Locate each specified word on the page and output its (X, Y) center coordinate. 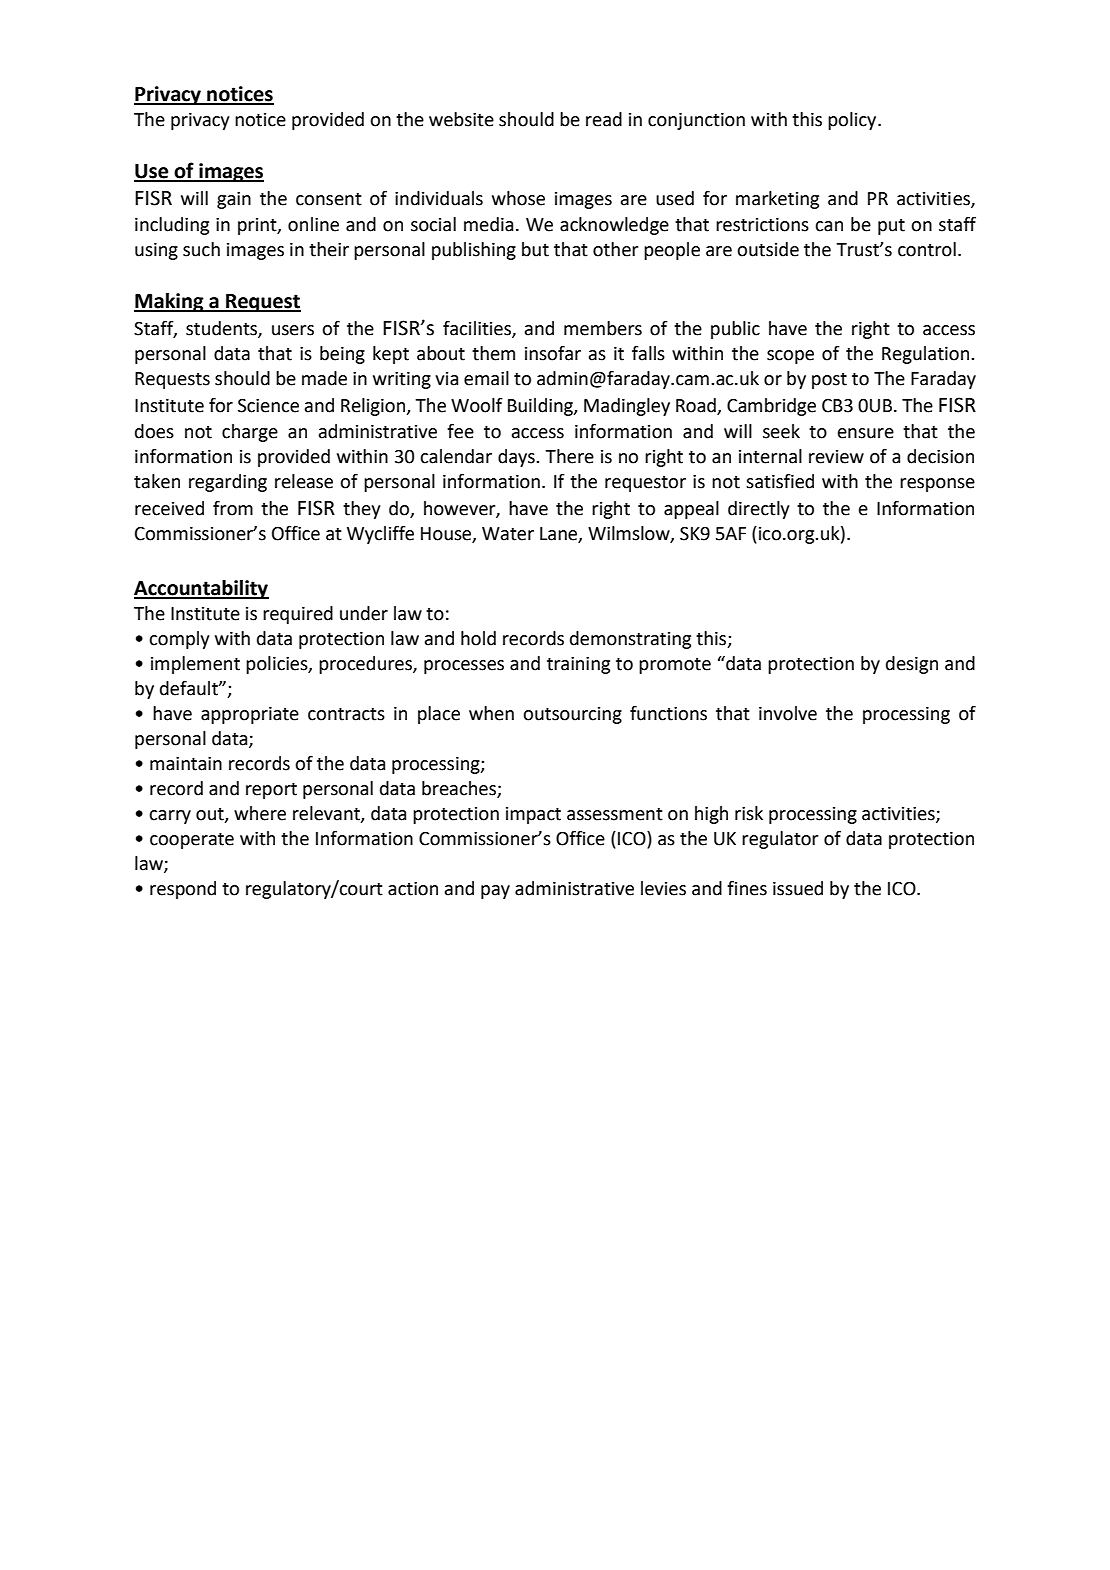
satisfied (780, 481)
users (293, 330)
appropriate (250, 715)
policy (853, 121)
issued (798, 888)
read (604, 119)
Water (508, 534)
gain (234, 200)
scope (790, 357)
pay (495, 892)
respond (183, 890)
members (603, 328)
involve (788, 713)
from (233, 508)
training (578, 665)
